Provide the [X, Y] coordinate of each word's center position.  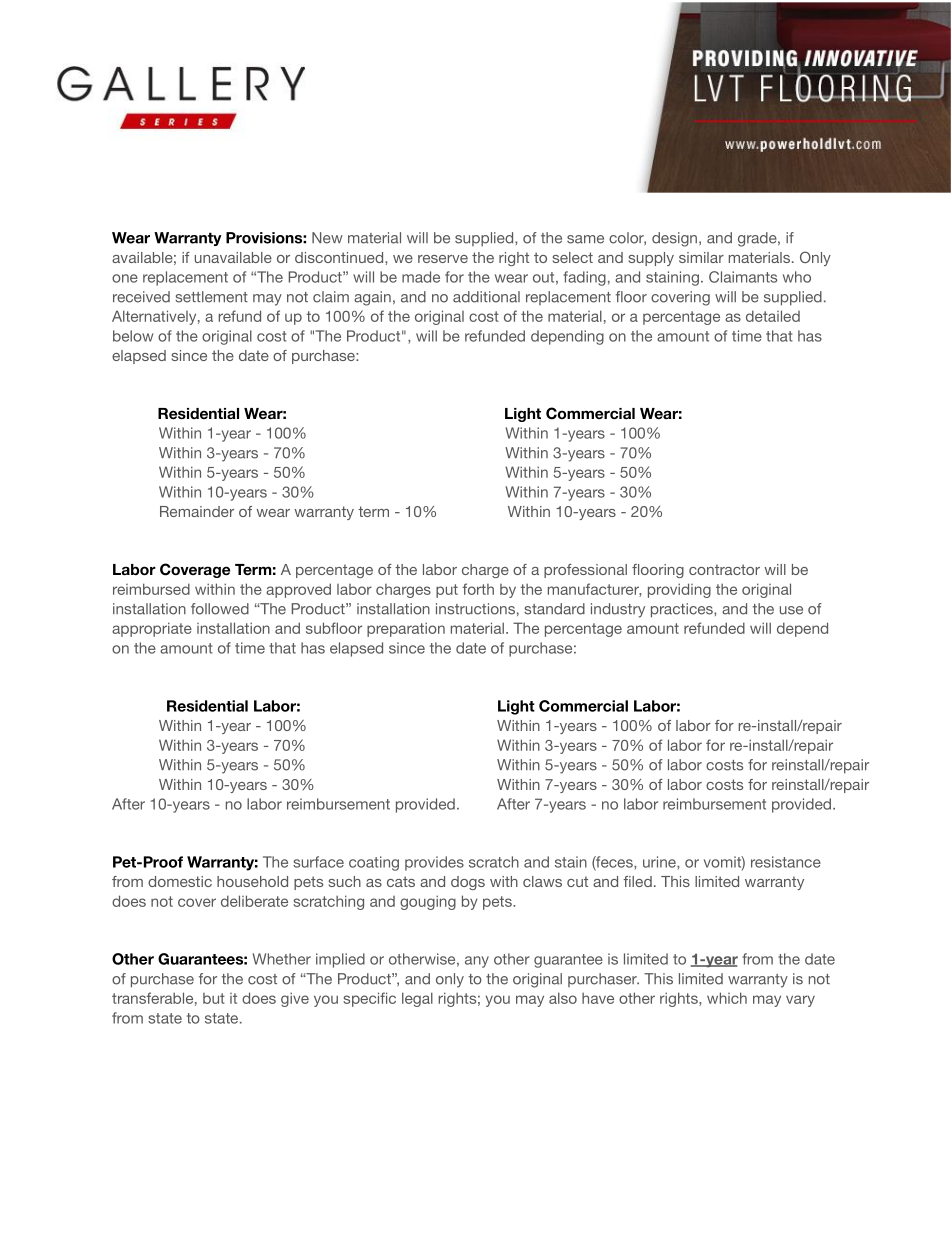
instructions [475, 609]
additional [486, 297]
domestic [180, 881]
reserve [443, 259]
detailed [773, 316]
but [214, 998]
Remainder [197, 511]
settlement [211, 297]
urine [660, 863]
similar [701, 257]
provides [434, 863]
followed [220, 609]
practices [683, 610]
